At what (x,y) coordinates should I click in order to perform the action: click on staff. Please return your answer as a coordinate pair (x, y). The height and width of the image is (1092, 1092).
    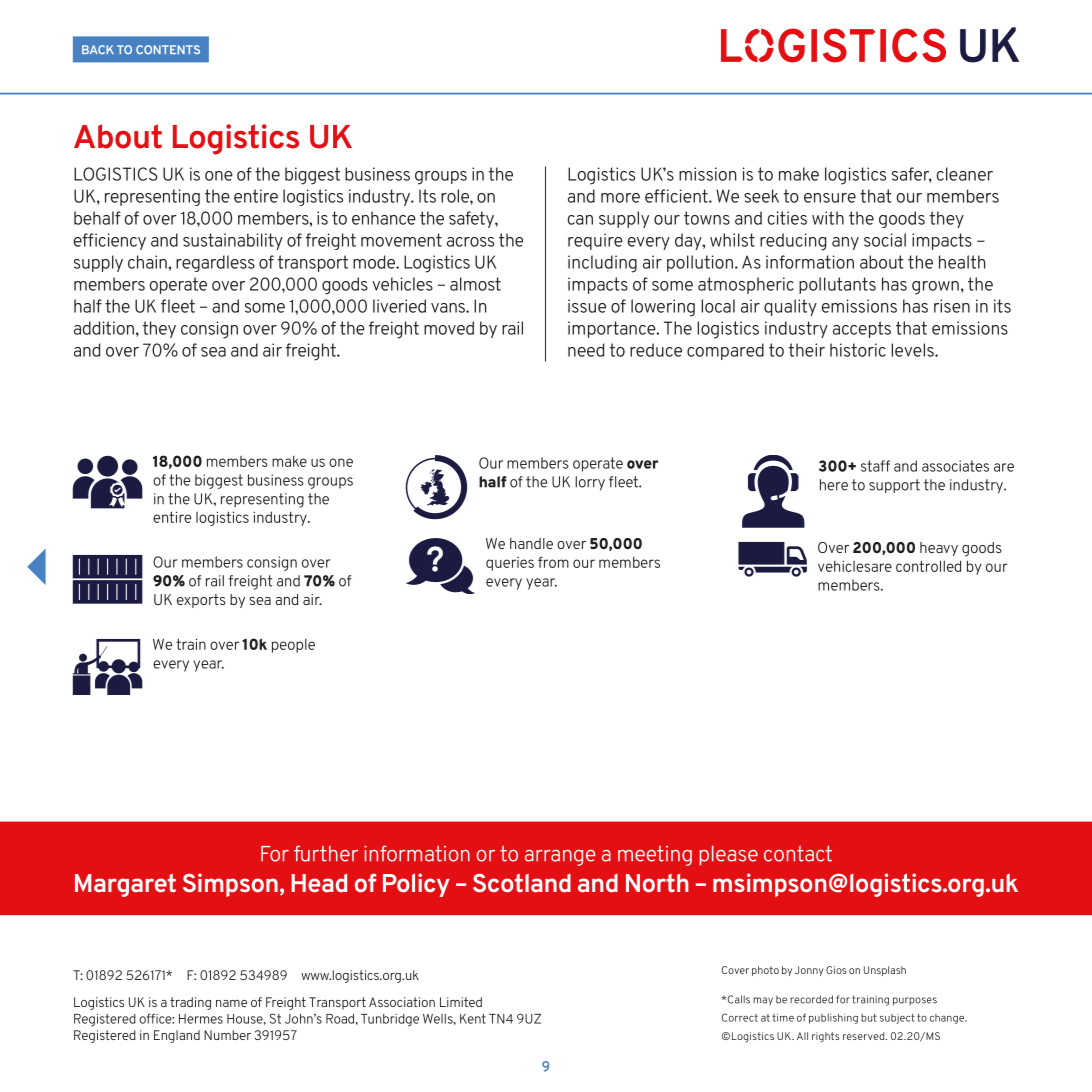
    Looking at the image, I should click on (875, 466).
